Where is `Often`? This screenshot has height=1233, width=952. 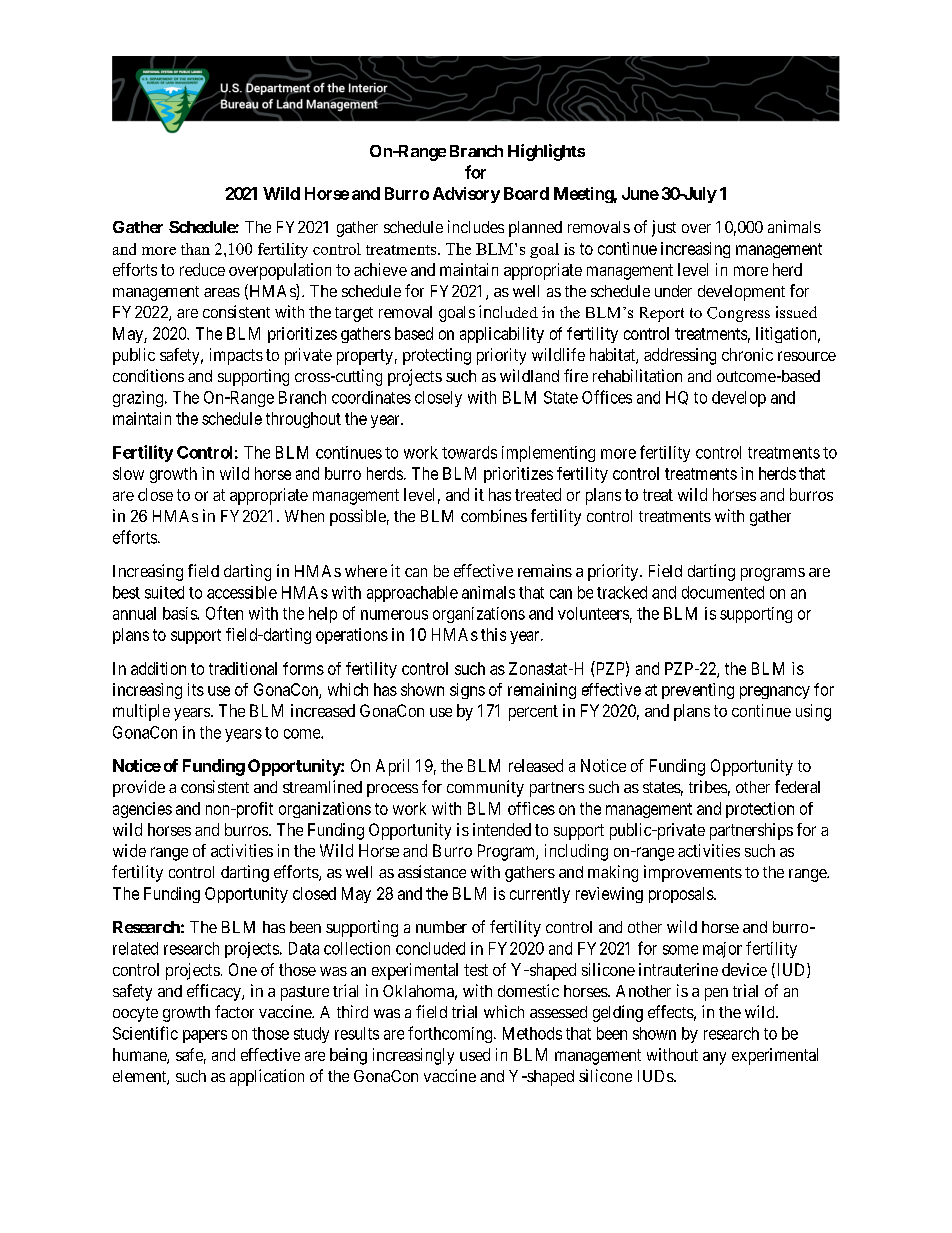
Often is located at coordinates (224, 613).
